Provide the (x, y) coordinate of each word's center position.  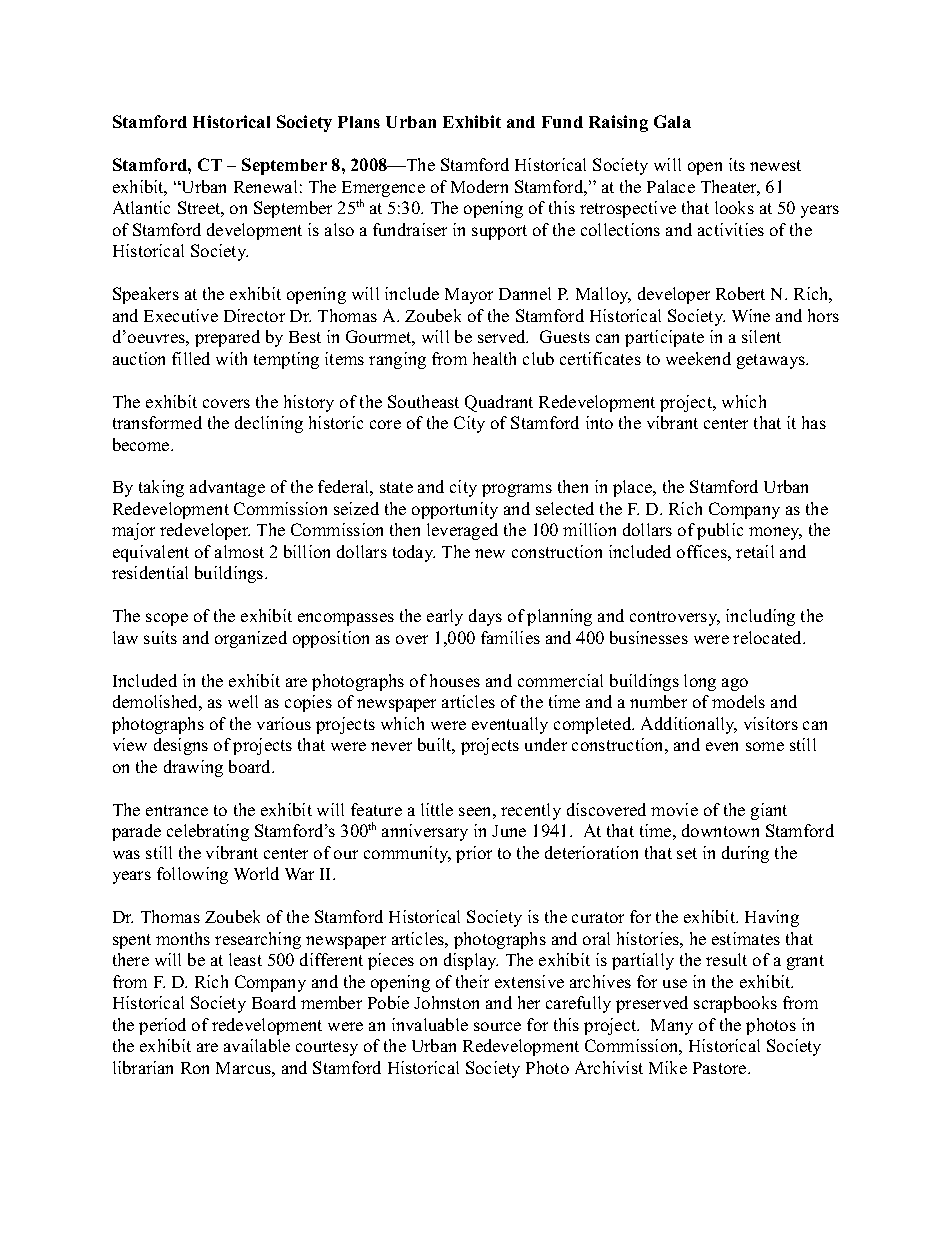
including (760, 617)
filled (191, 358)
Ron (195, 1068)
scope (167, 619)
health (494, 358)
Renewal (265, 186)
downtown (720, 830)
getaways (772, 361)
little (437, 809)
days (485, 617)
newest (775, 165)
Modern (479, 186)
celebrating (208, 832)
